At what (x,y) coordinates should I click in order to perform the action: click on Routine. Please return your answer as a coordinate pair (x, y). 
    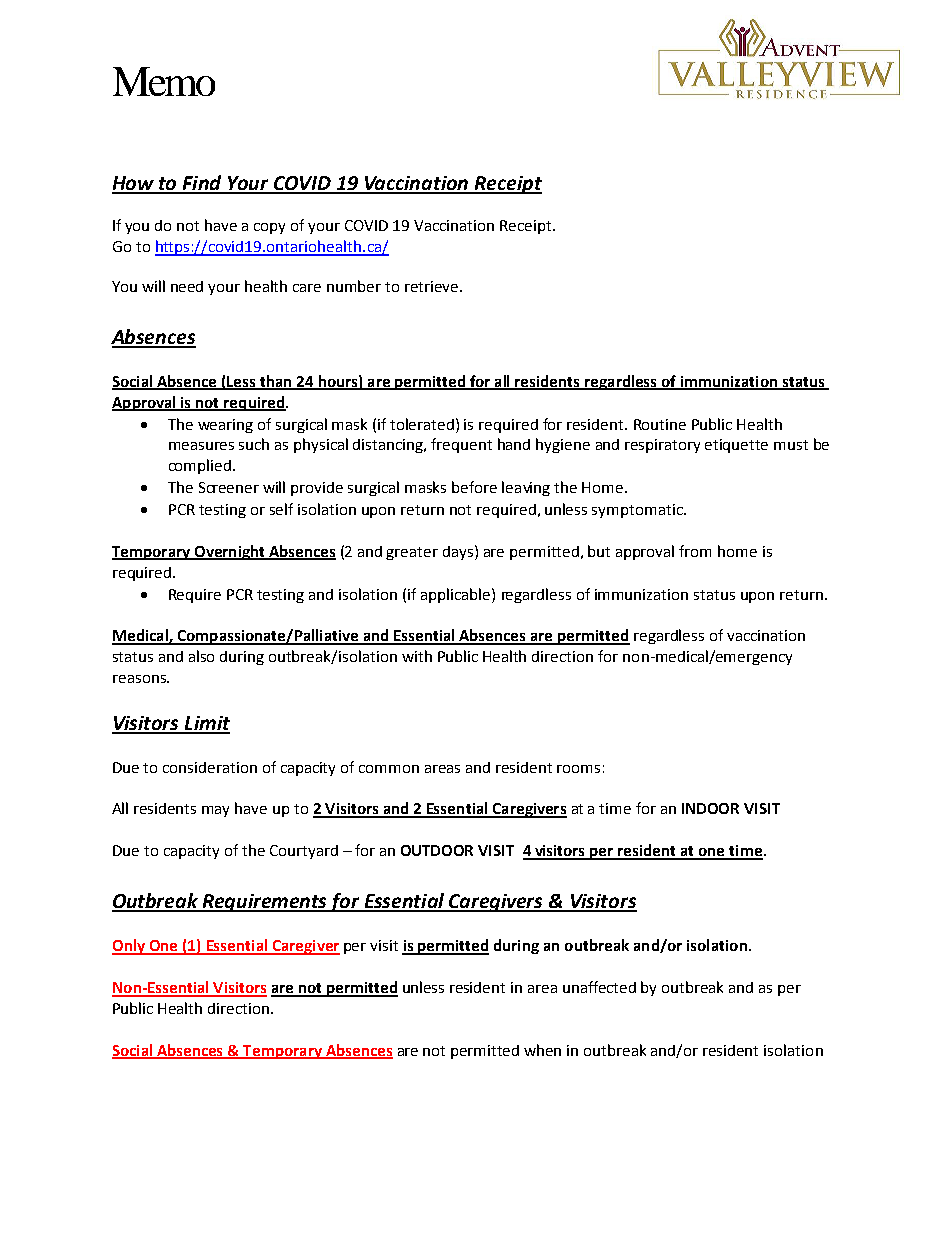
    Looking at the image, I should click on (660, 424).
